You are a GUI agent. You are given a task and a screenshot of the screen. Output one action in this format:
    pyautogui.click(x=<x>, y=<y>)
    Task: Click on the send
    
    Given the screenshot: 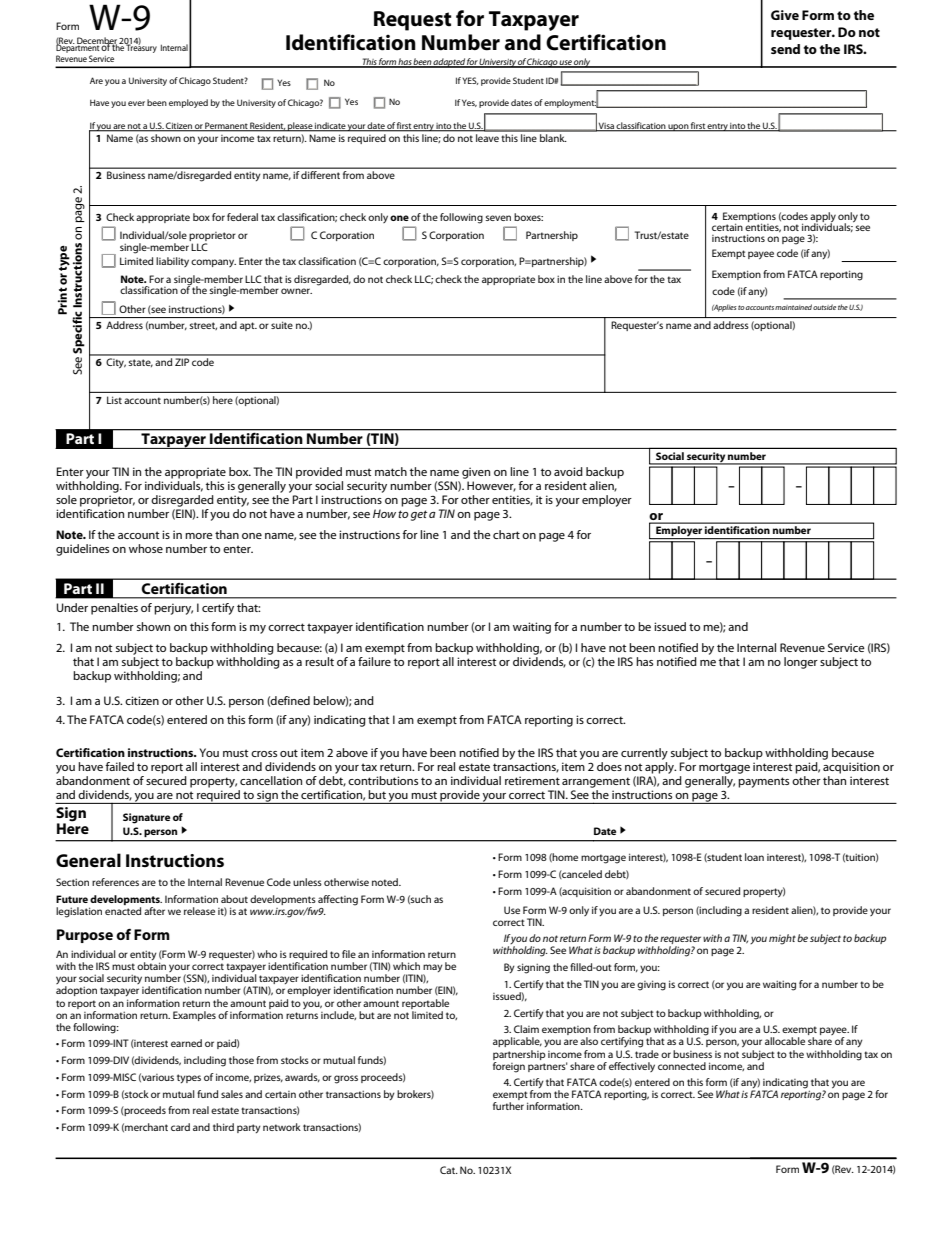 What is the action you would take?
    pyautogui.click(x=785, y=49)
